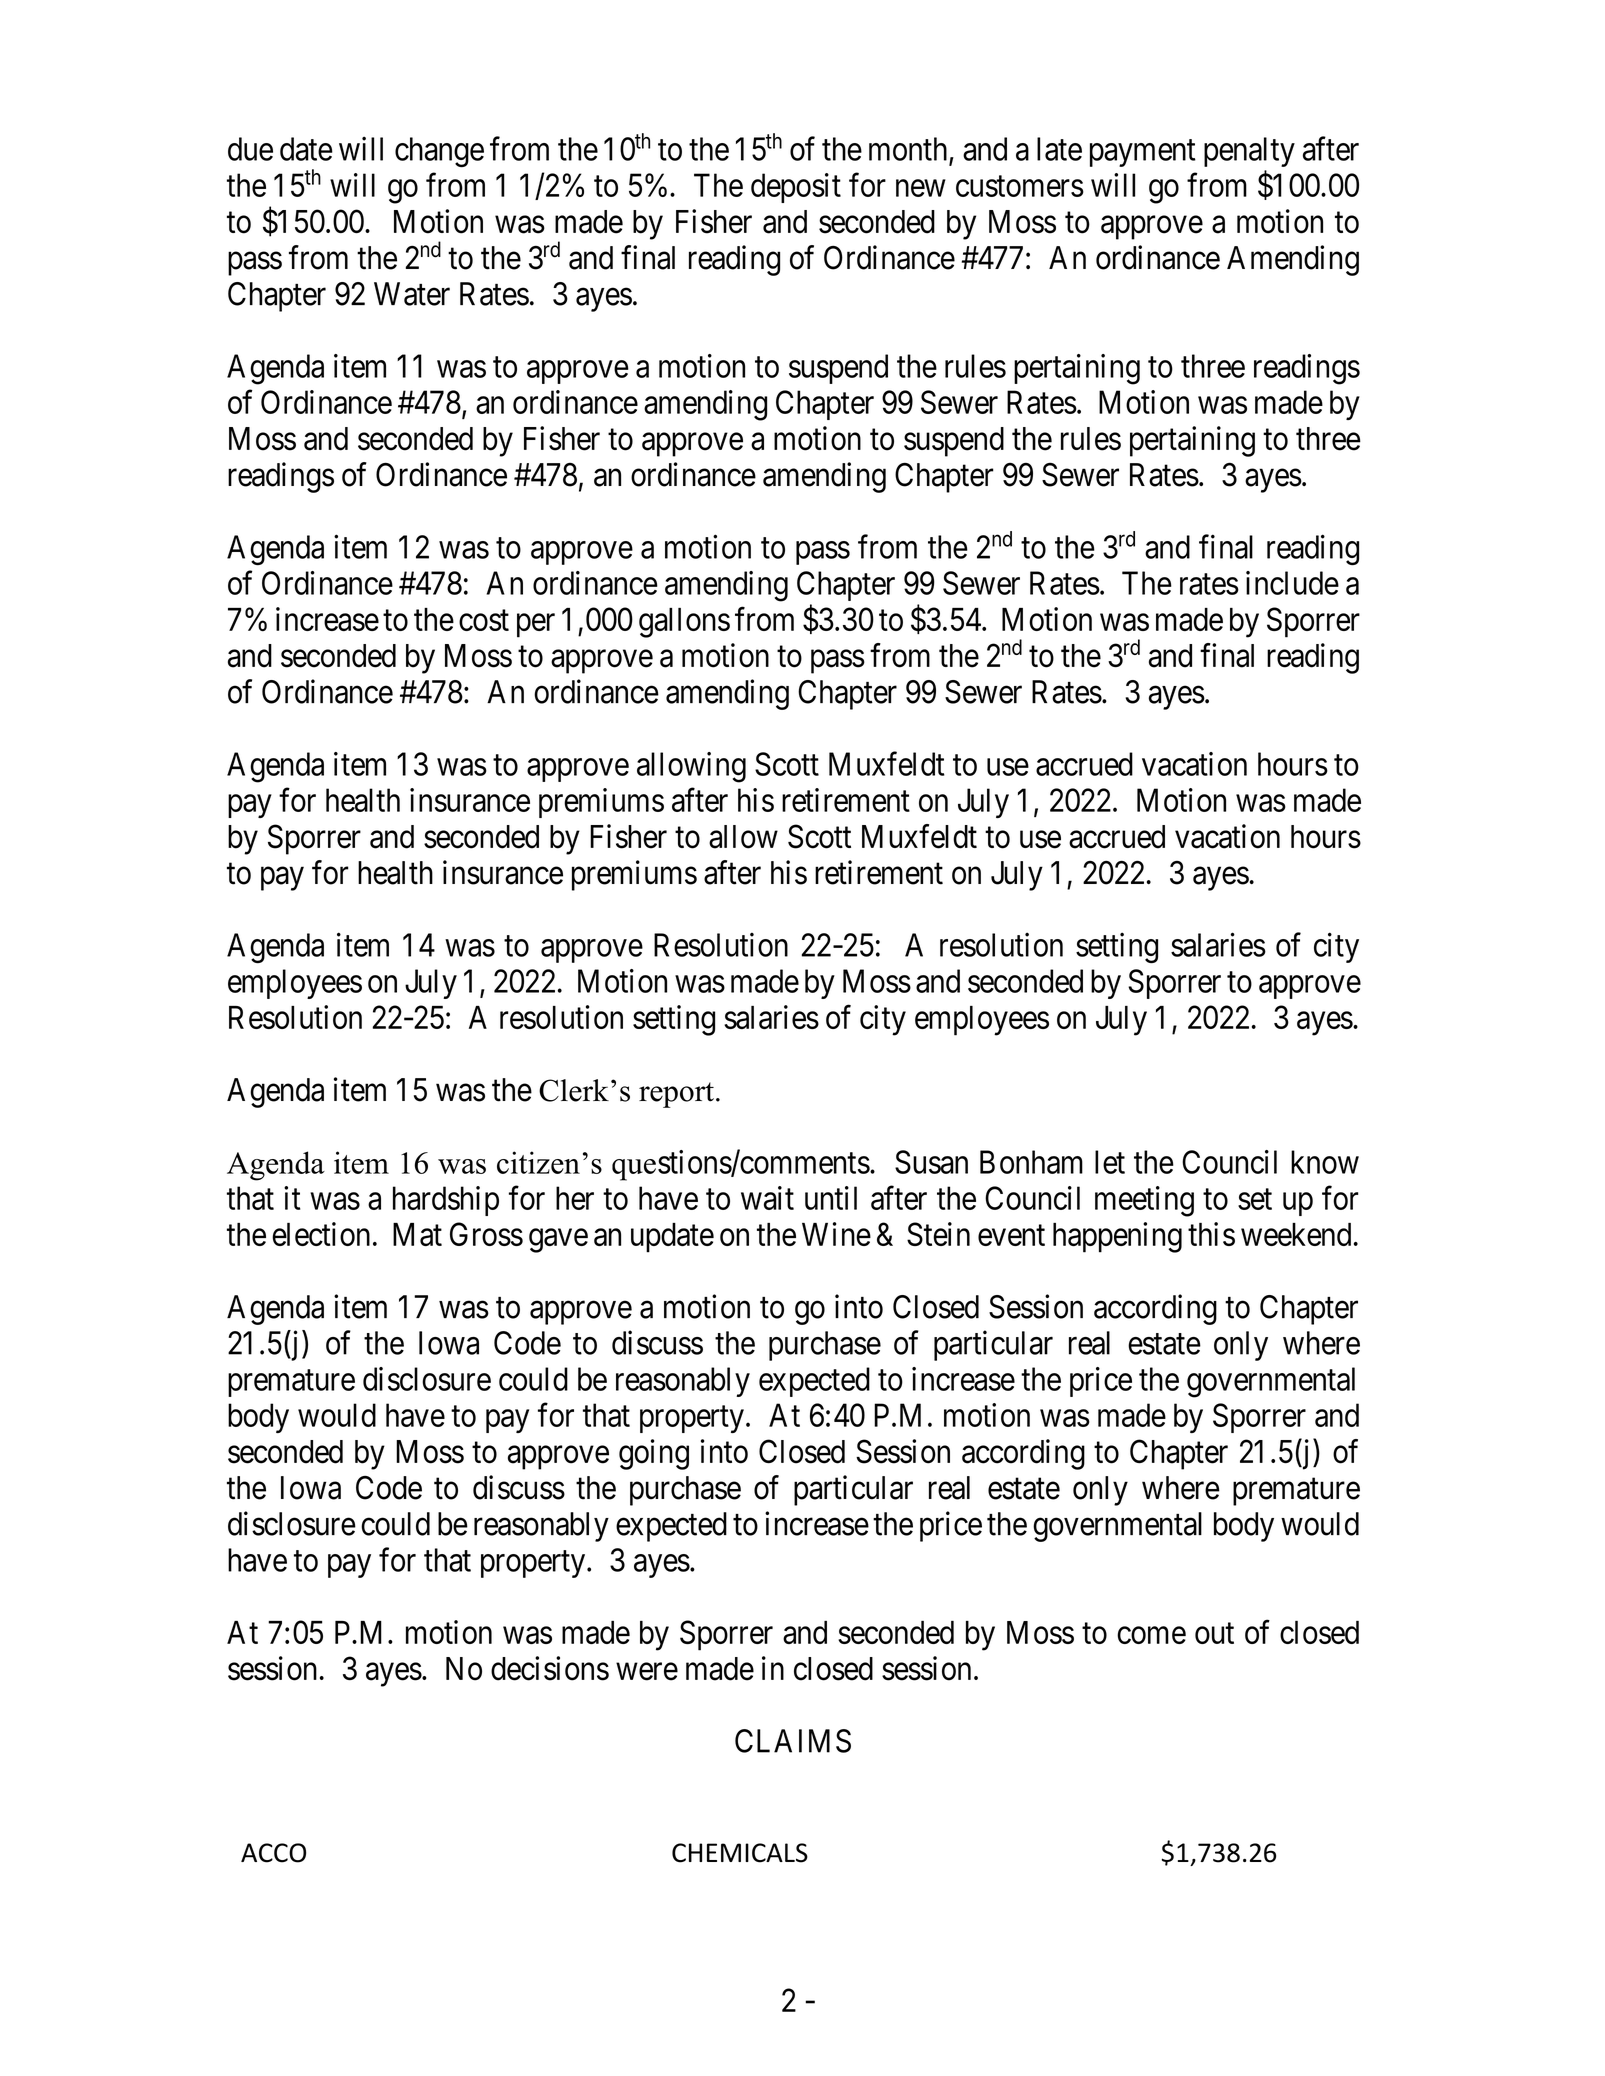  Describe the element at coordinates (1110, 1162) in the image. I see `let` at that location.
